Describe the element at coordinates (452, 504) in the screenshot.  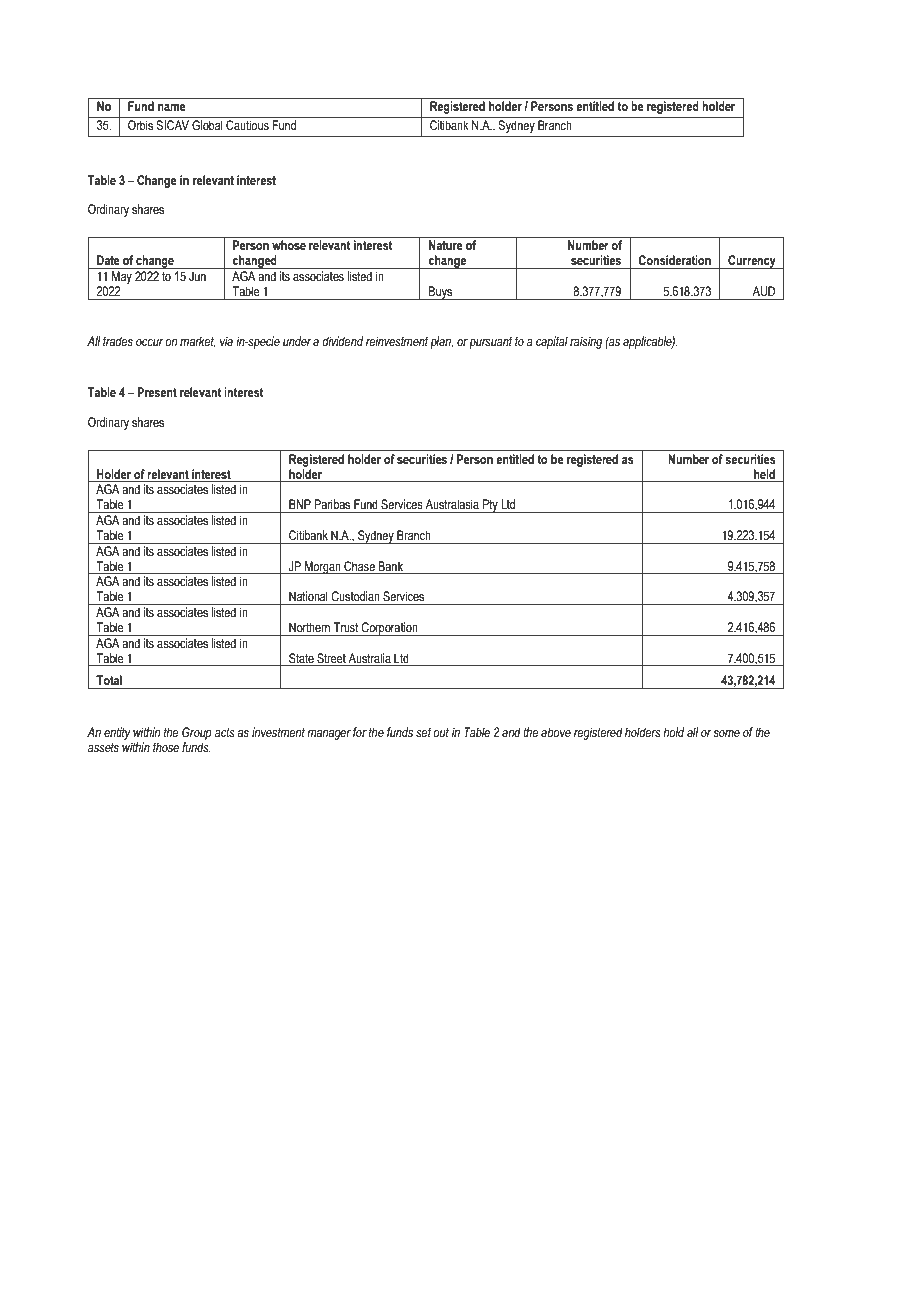
I see `Australasia` at that location.
